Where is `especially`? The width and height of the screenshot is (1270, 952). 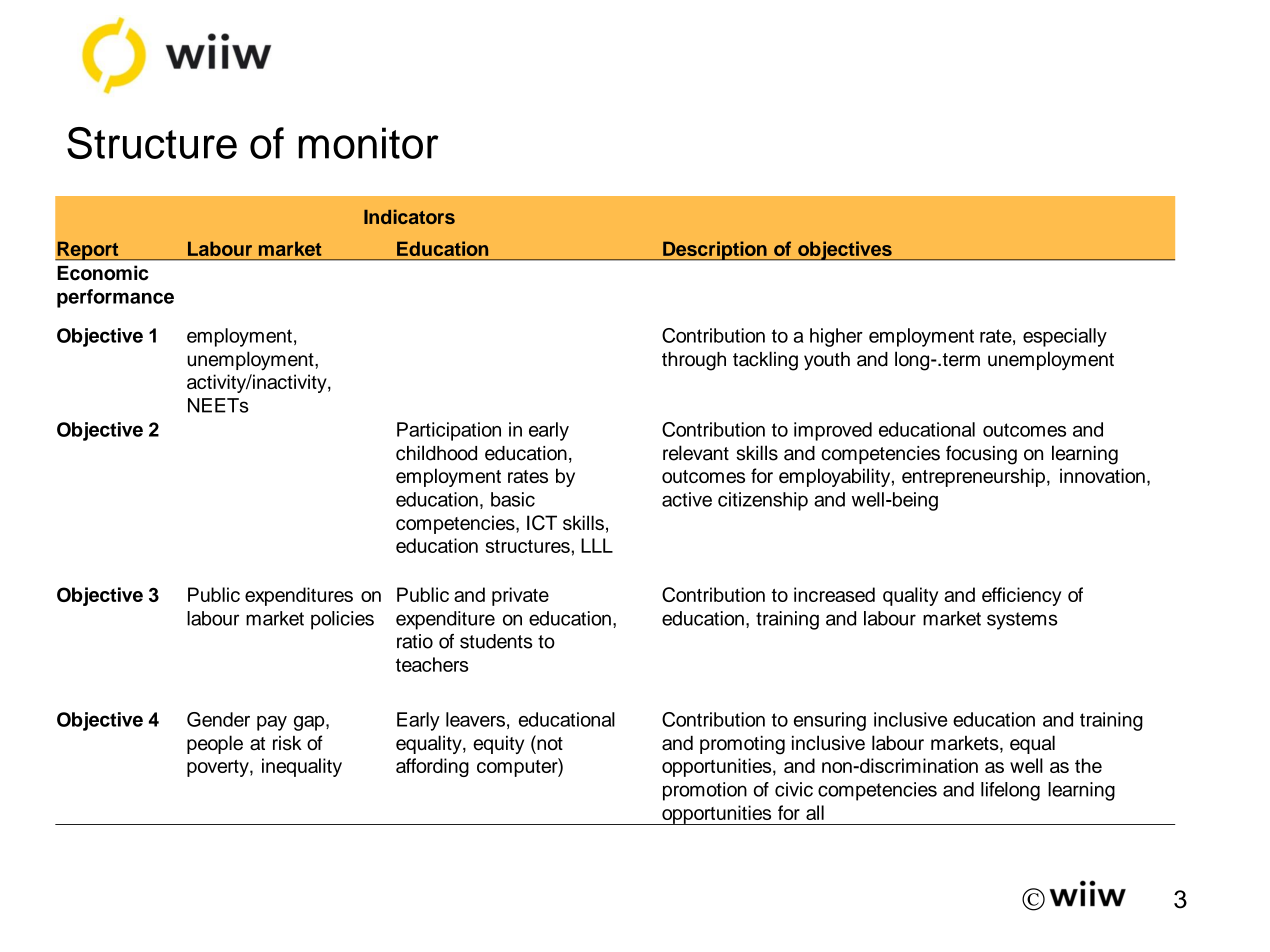 especially is located at coordinates (1065, 337).
